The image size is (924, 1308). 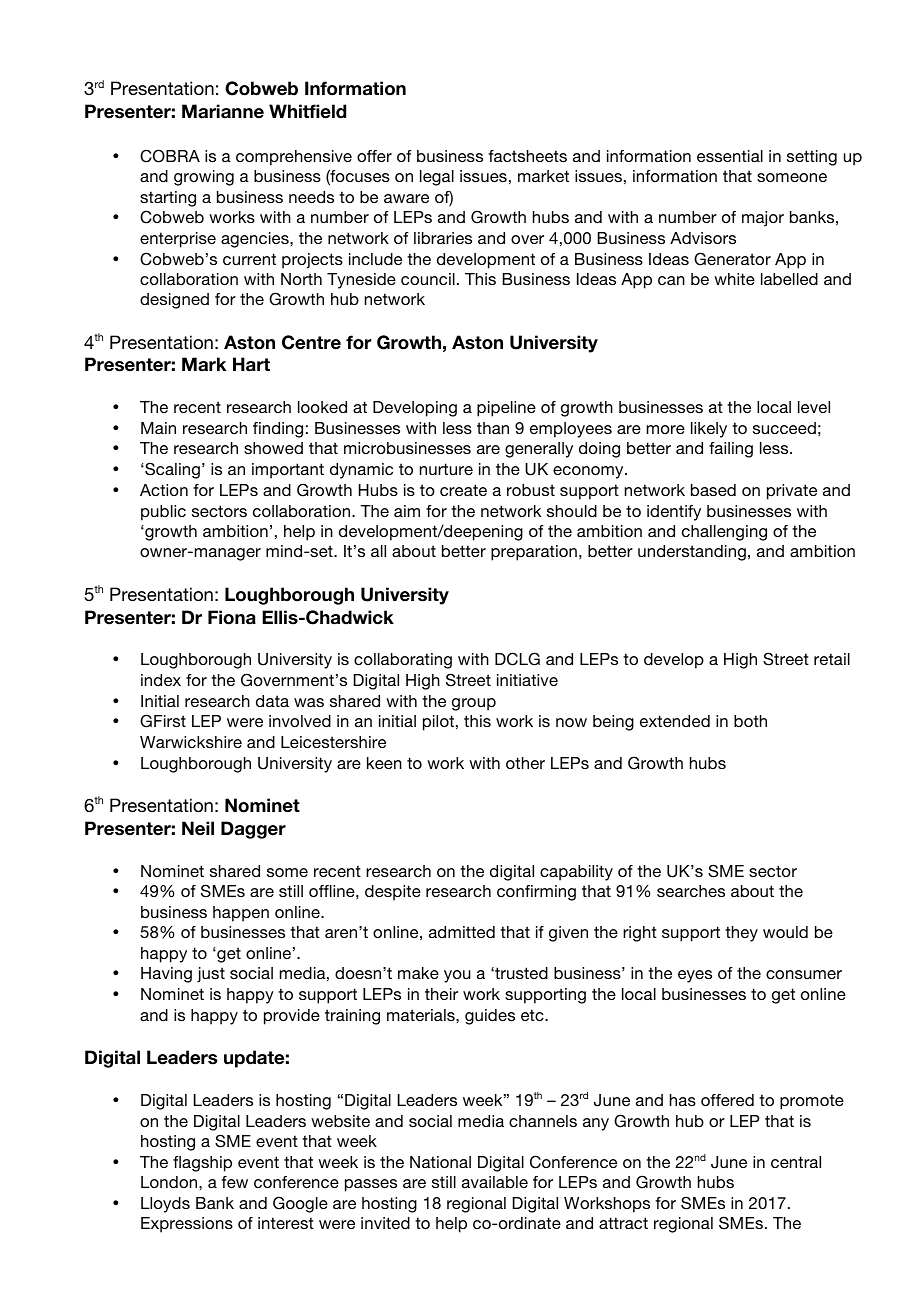 What do you see at coordinates (198, 828) in the screenshot?
I see `Neil` at bounding box center [198, 828].
